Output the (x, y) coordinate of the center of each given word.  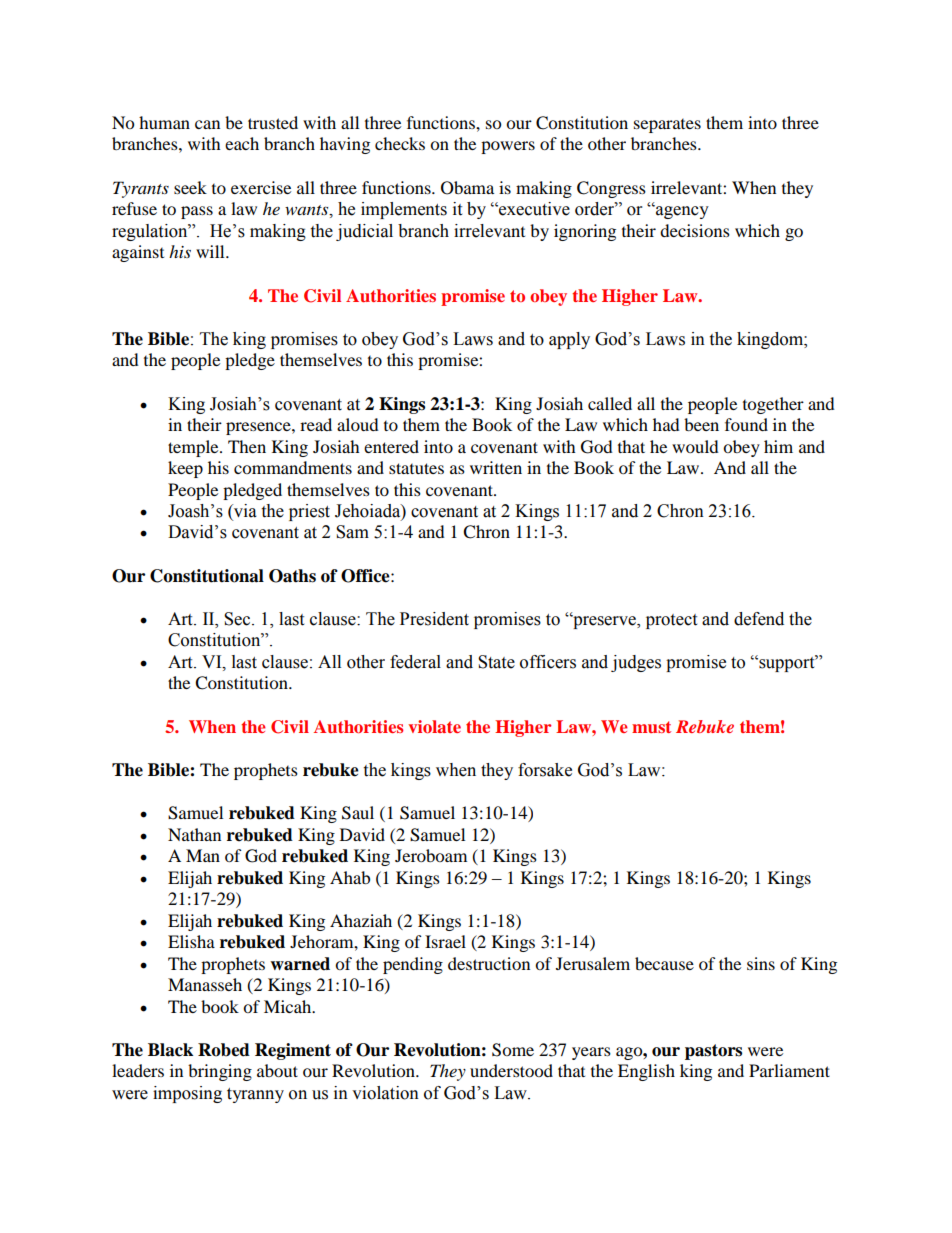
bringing (220, 1072)
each (242, 143)
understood (511, 1070)
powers (508, 147)
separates (667, 126)
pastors (713, 1052)
